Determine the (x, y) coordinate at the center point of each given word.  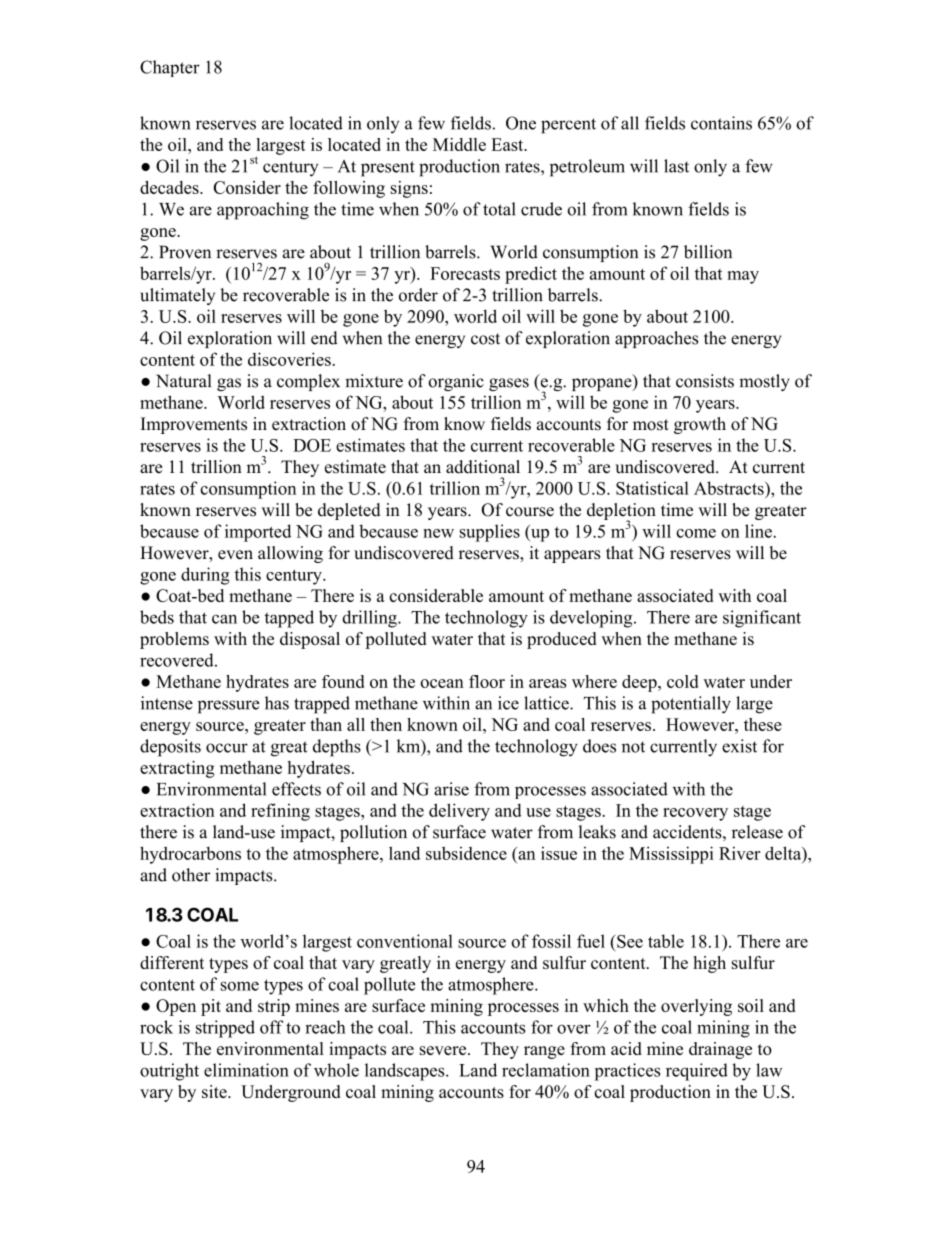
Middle (459, 144)
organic (456, 382)
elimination (246, 1070)
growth (700, 425)
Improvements (194, 425)
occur (227, 748)
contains (721, 123)
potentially (691, 705)
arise (451, 789)
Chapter (170, 68)
